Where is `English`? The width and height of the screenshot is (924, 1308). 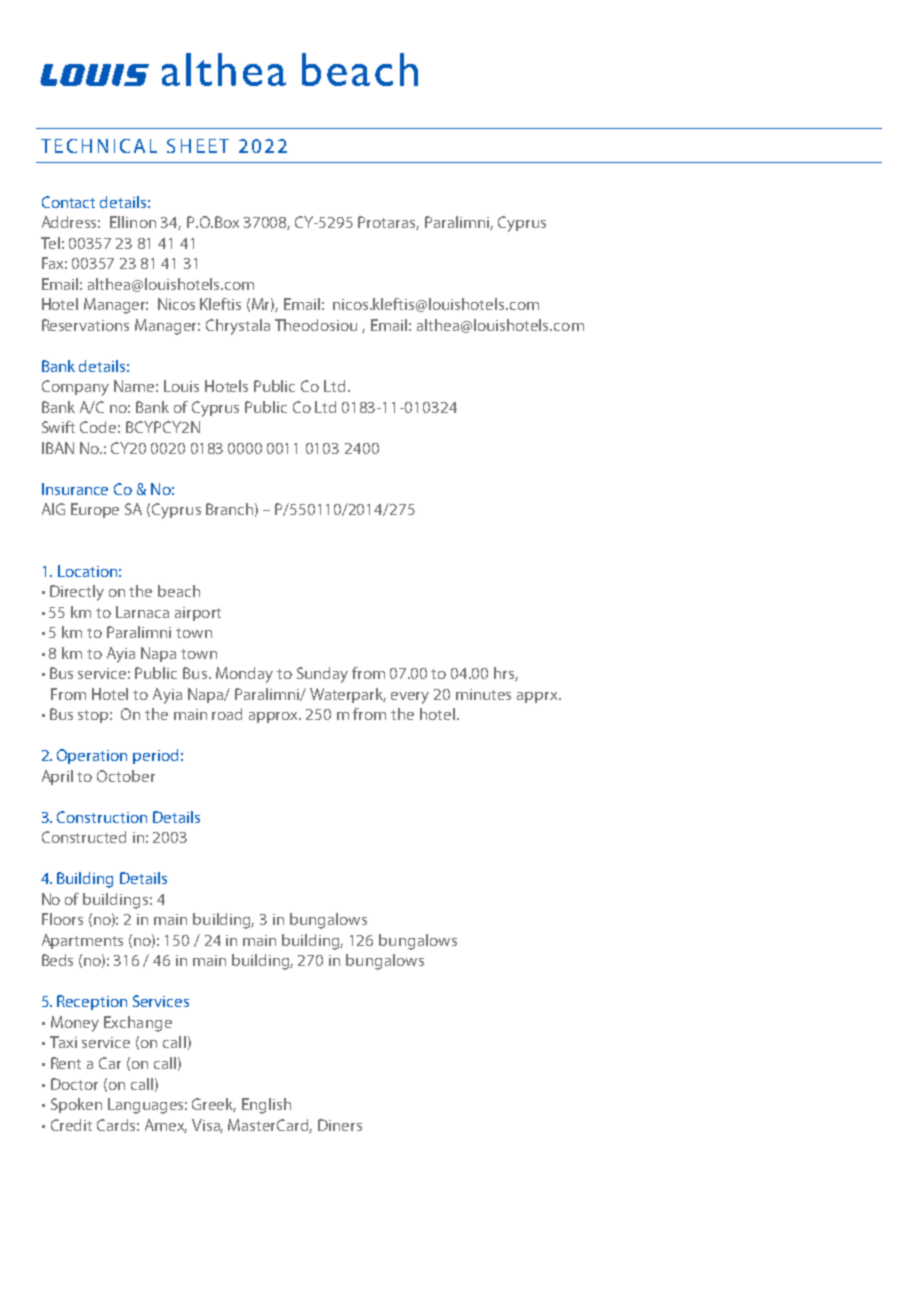
English is located at coordinates (266, 1106).
